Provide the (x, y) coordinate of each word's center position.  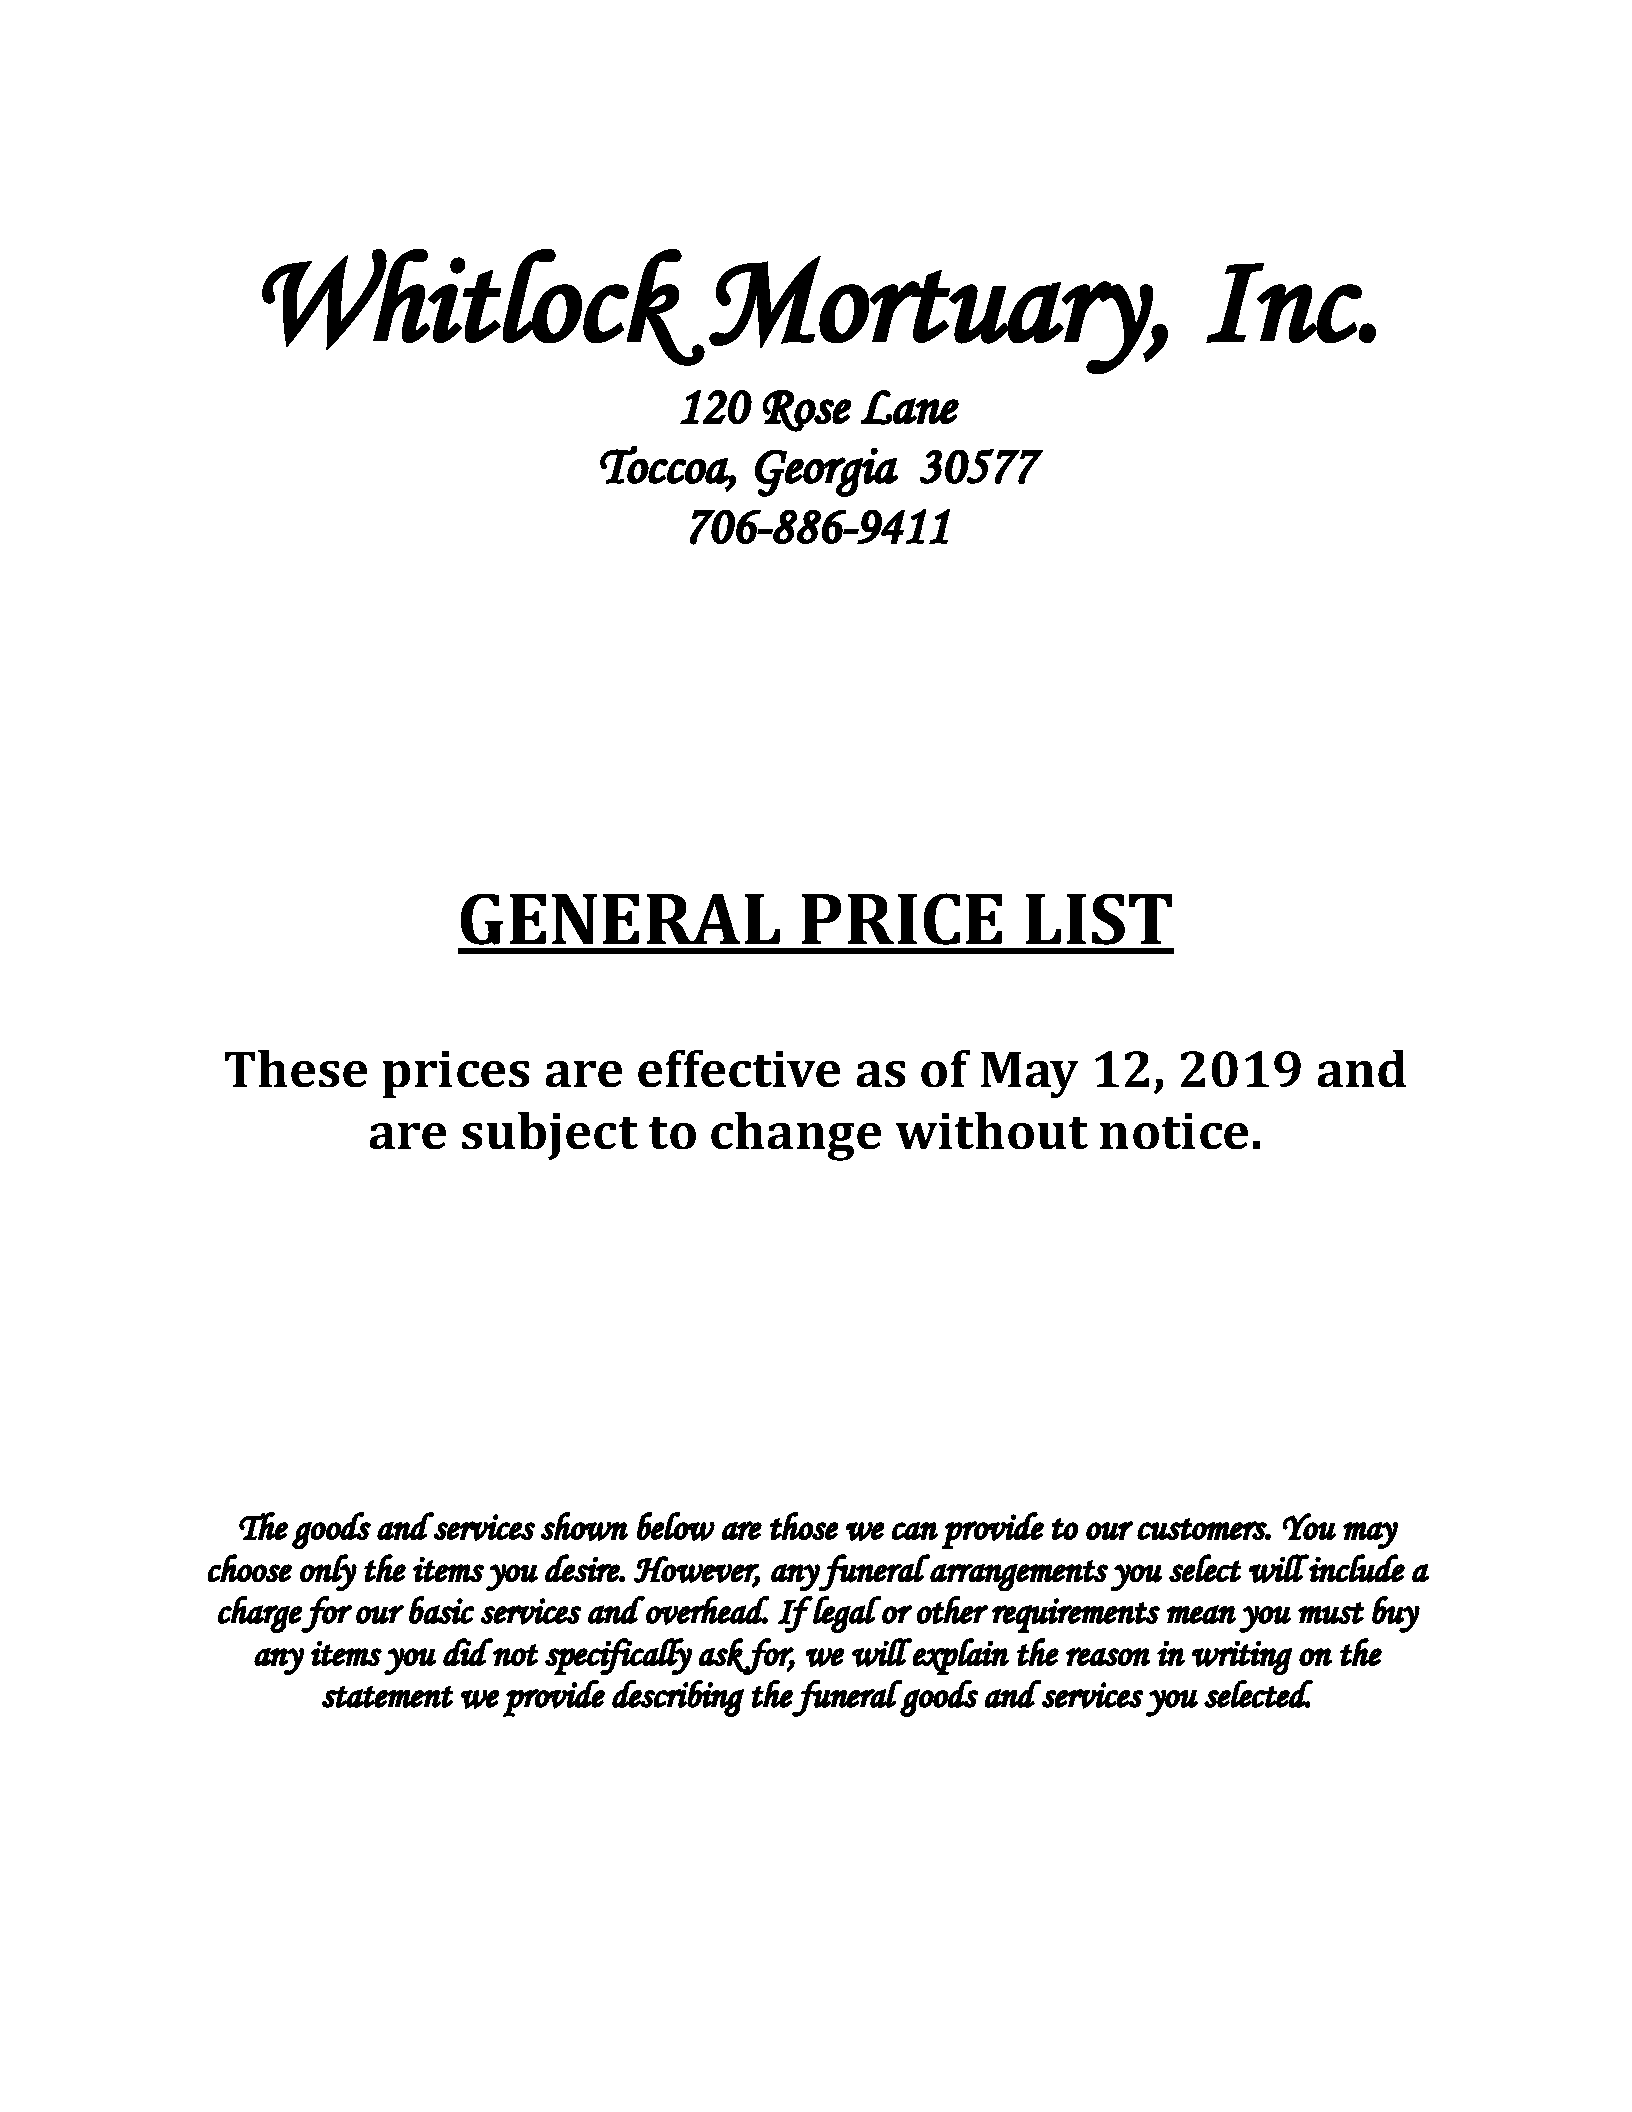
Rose (807, 411)
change (796, 1136)
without (992, 1130)
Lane (910, 407)
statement (387, 1697)
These (296, 1068)
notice (1174, 1131)
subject (550, 1136)
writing (1242, 1658)
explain (960, 1656)
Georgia (826, 472)
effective (739, 1068)
